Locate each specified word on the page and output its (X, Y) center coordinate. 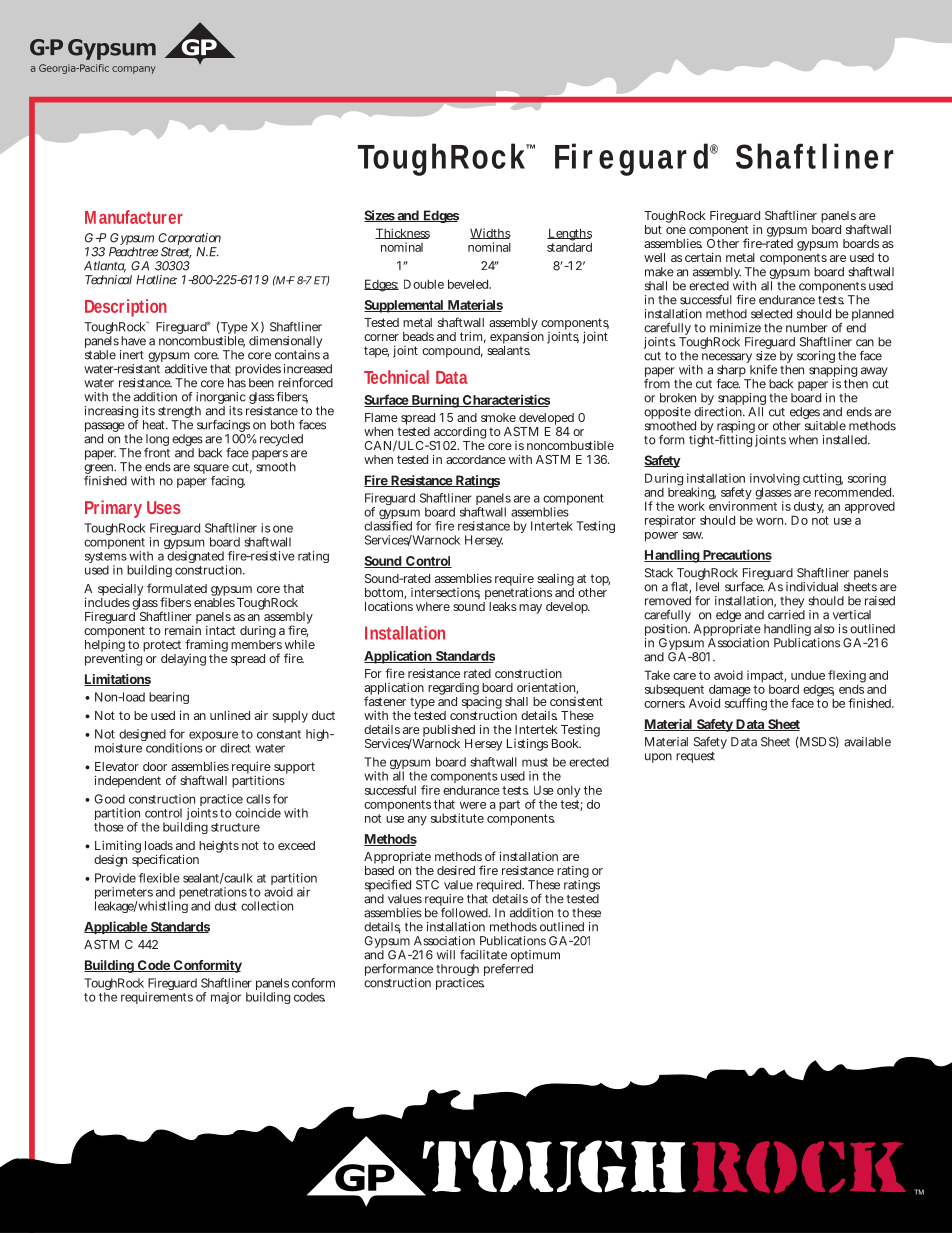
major (226, 998)
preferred (508, 970)
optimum (535, 957)
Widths (490, 233)
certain (703, 257)
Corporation (189, 240)
